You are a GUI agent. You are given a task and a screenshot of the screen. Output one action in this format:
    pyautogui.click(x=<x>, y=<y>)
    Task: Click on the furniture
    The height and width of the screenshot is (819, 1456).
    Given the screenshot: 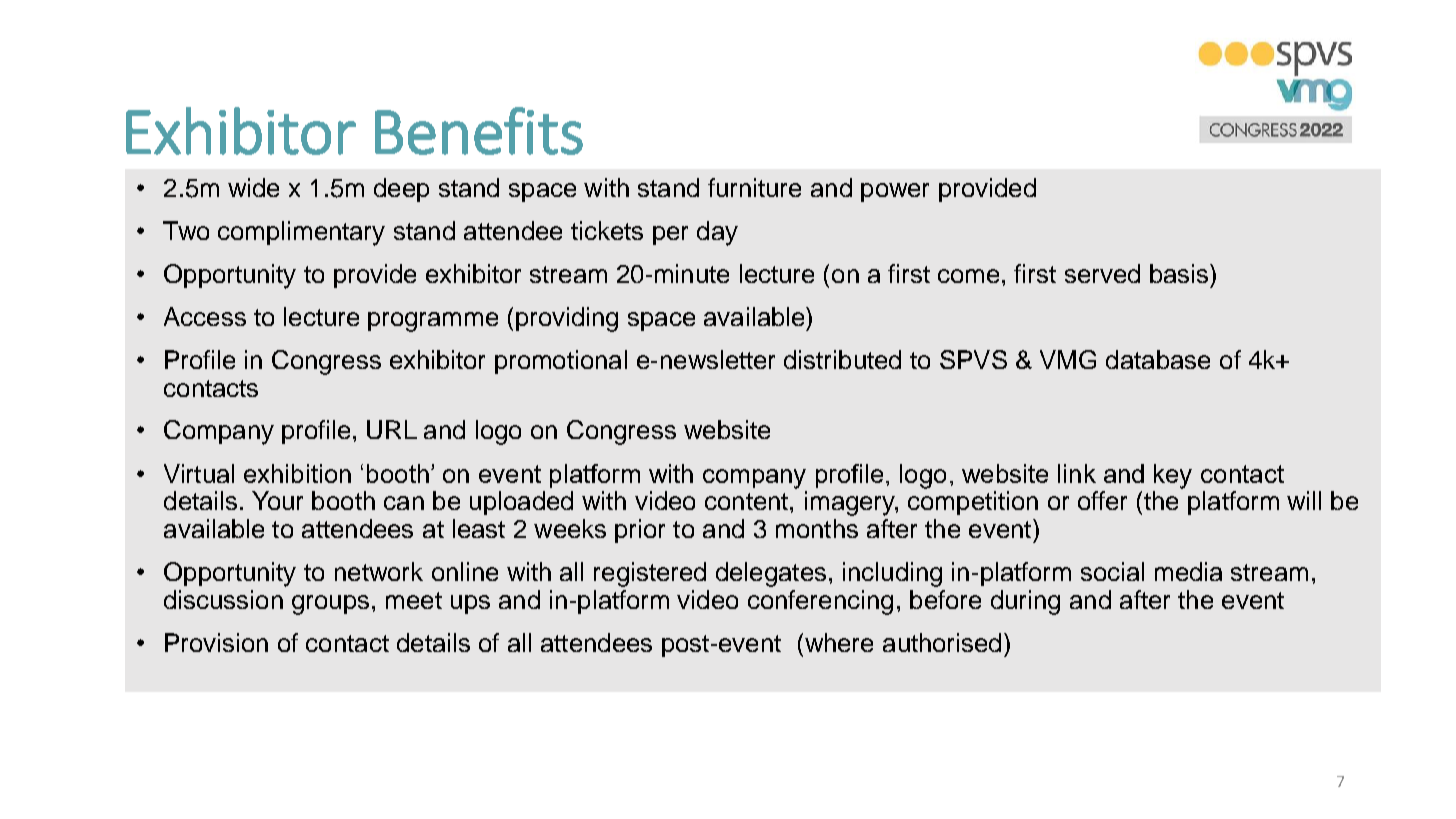 What is the action you would take?
    pyautogui.click(x=754, y=187)
